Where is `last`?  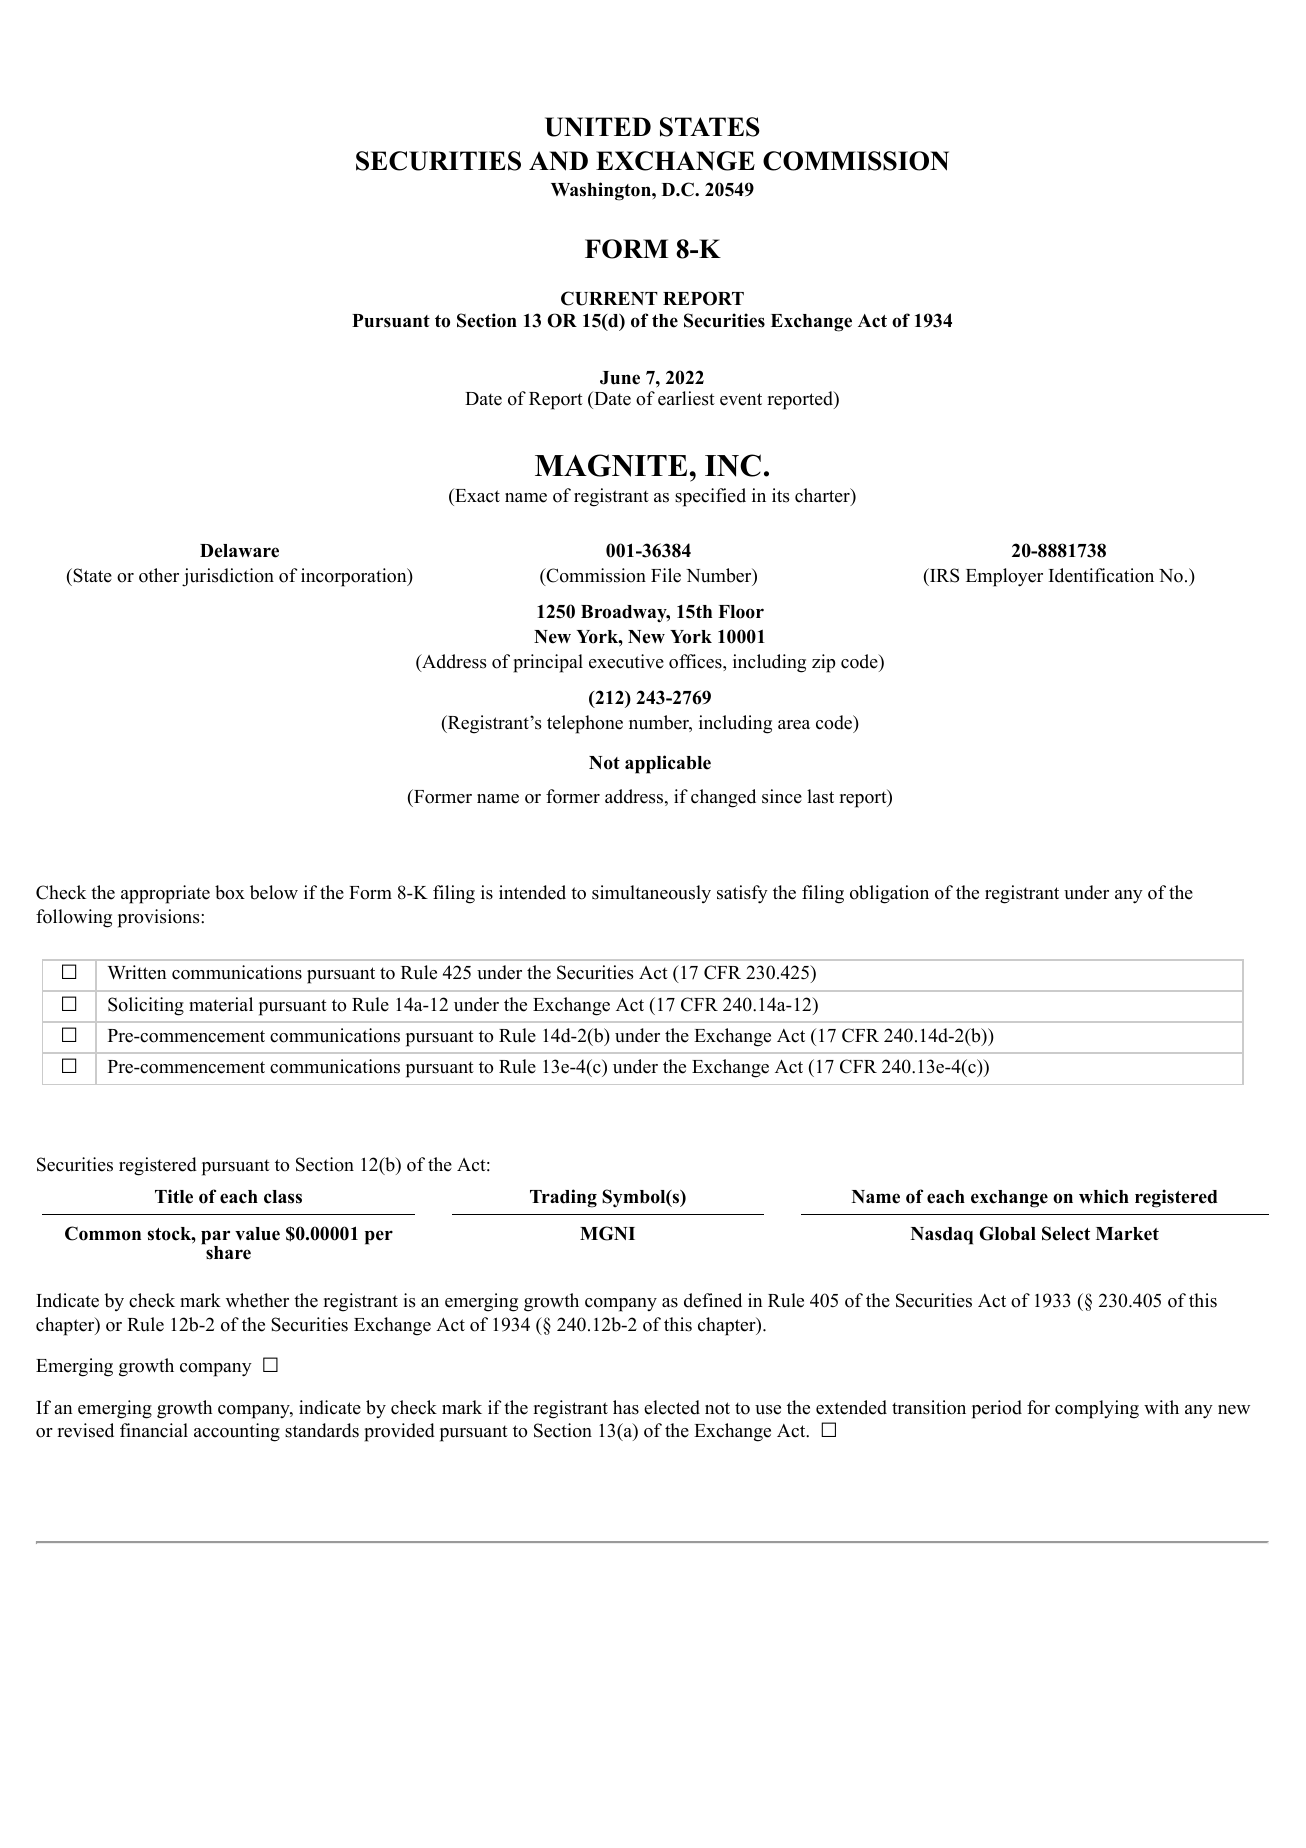
last is located at coordinates (820, 796).
